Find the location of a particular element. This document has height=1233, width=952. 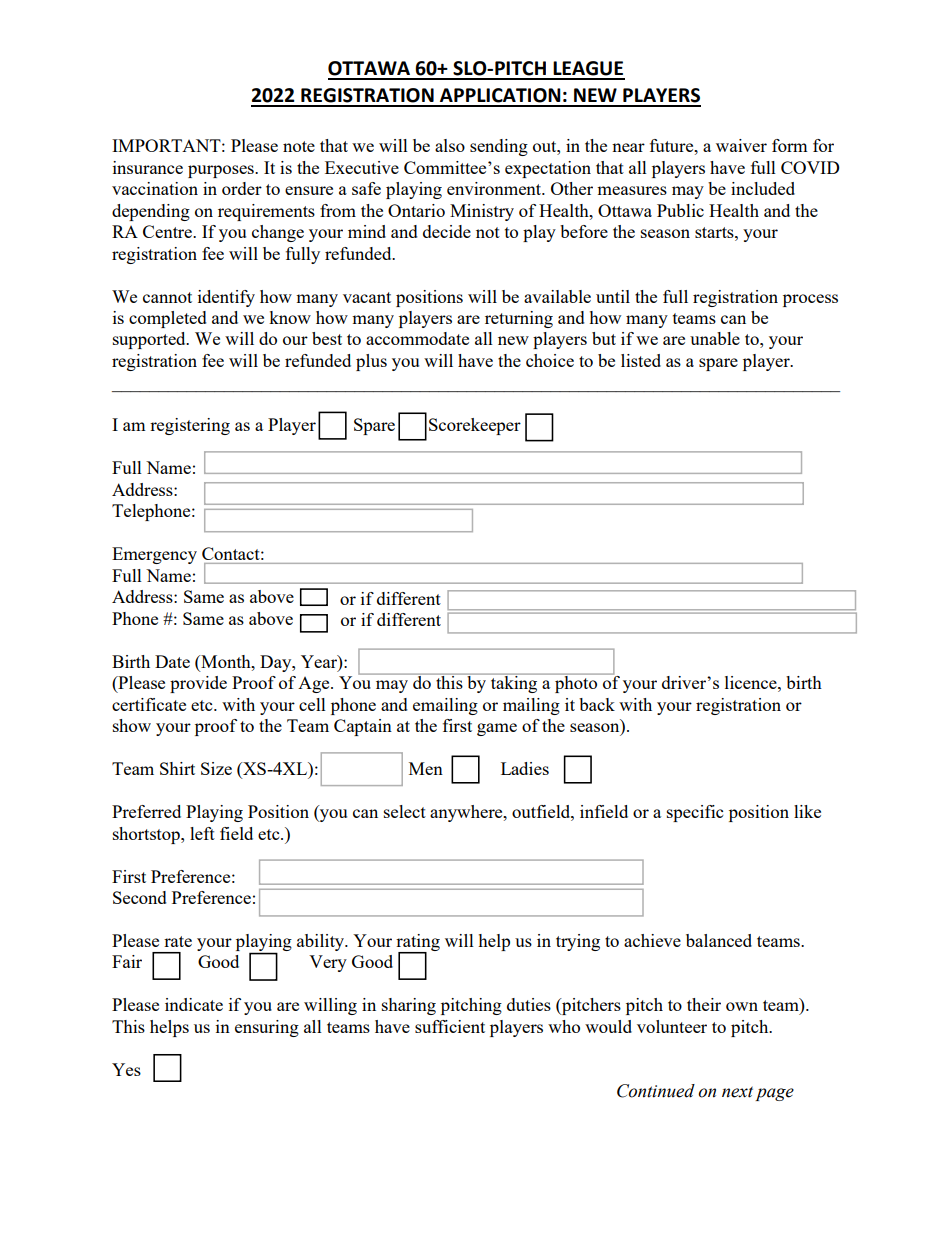

sufficient is located at coordinates (450, 1026).
